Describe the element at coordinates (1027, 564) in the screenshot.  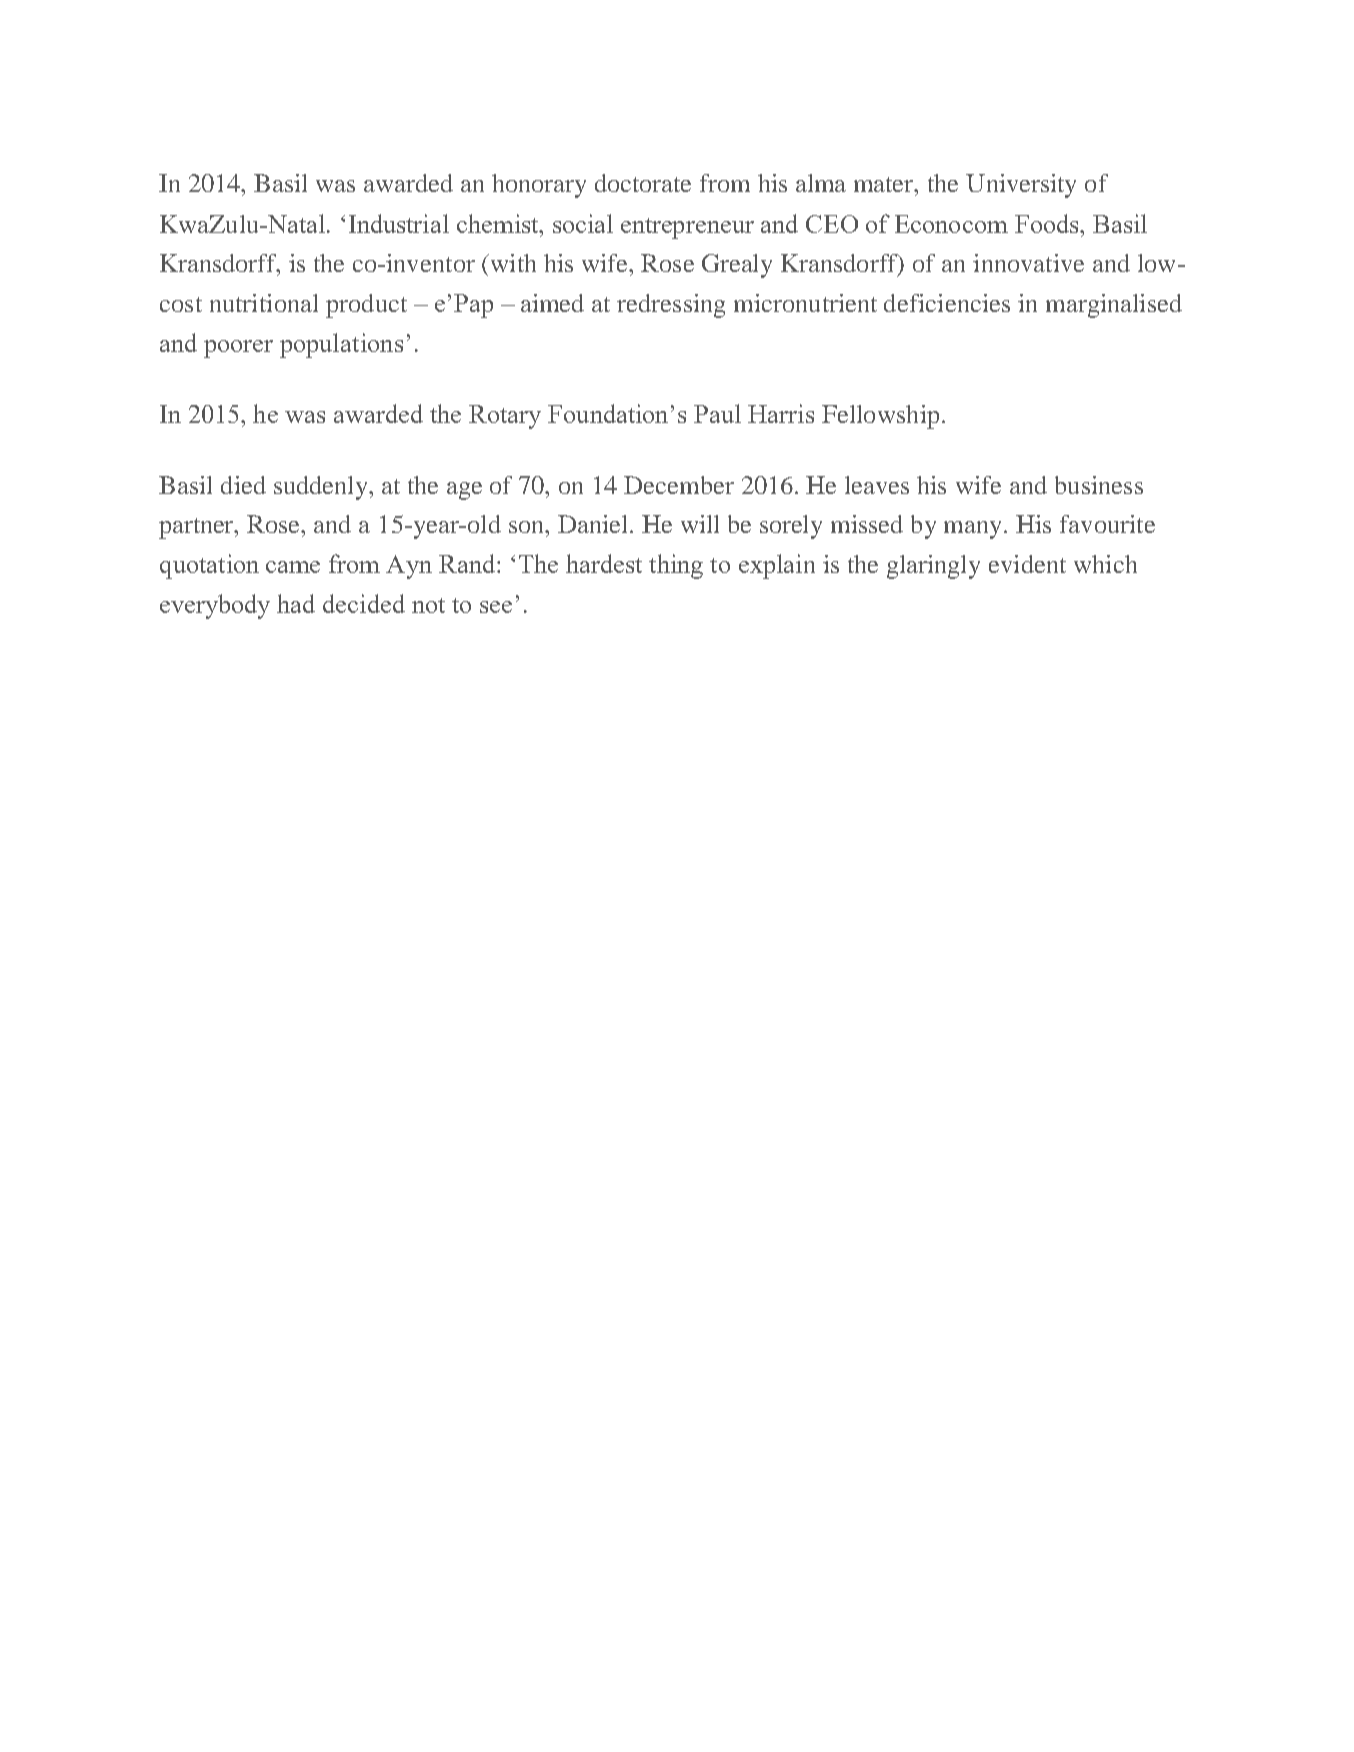
I see `evident` at that location.
